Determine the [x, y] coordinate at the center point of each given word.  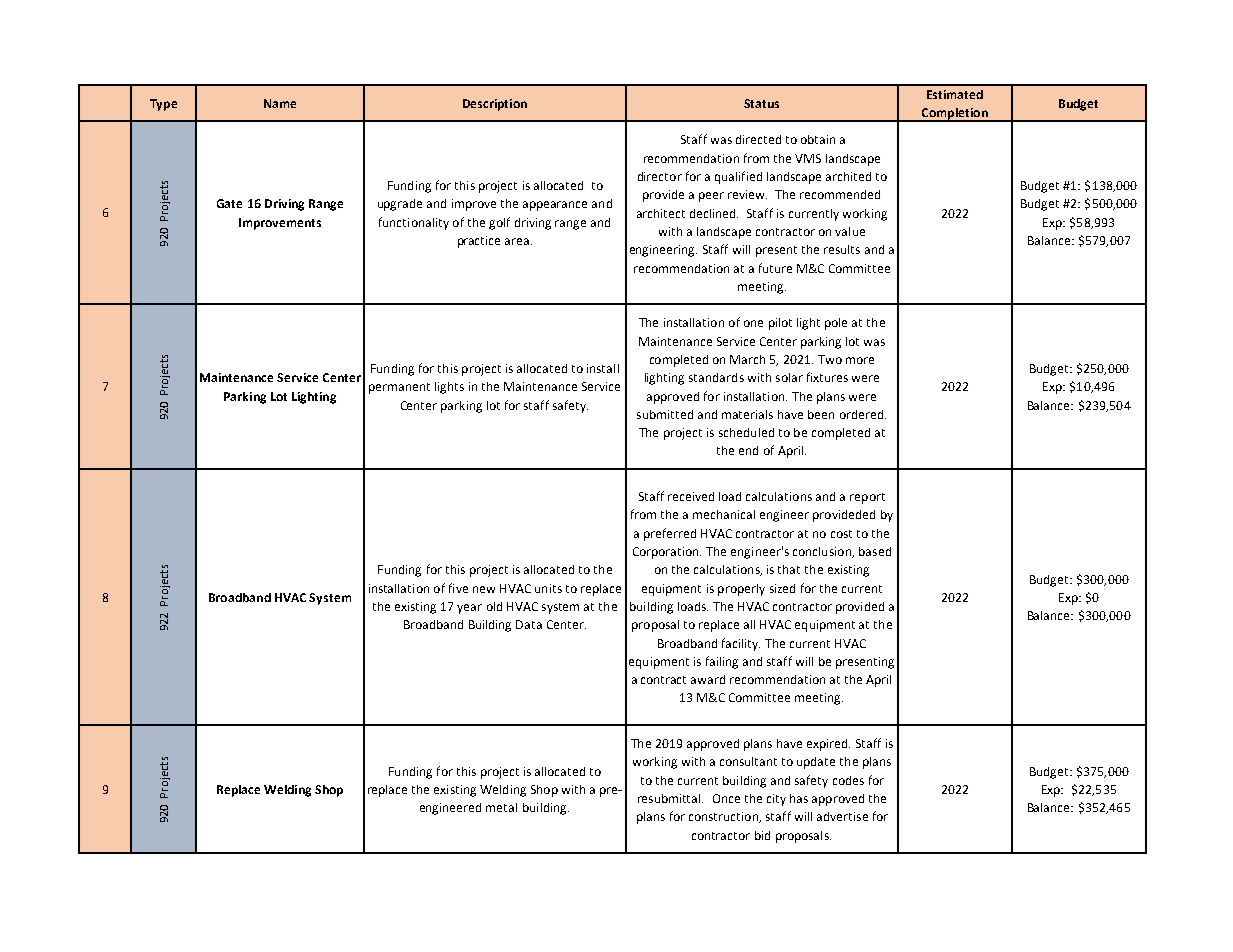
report [867, 498]
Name [280, 103]
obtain [818, 139]
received [691, 496]
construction [724, 817]
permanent [399, 388]
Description [495, 105]
